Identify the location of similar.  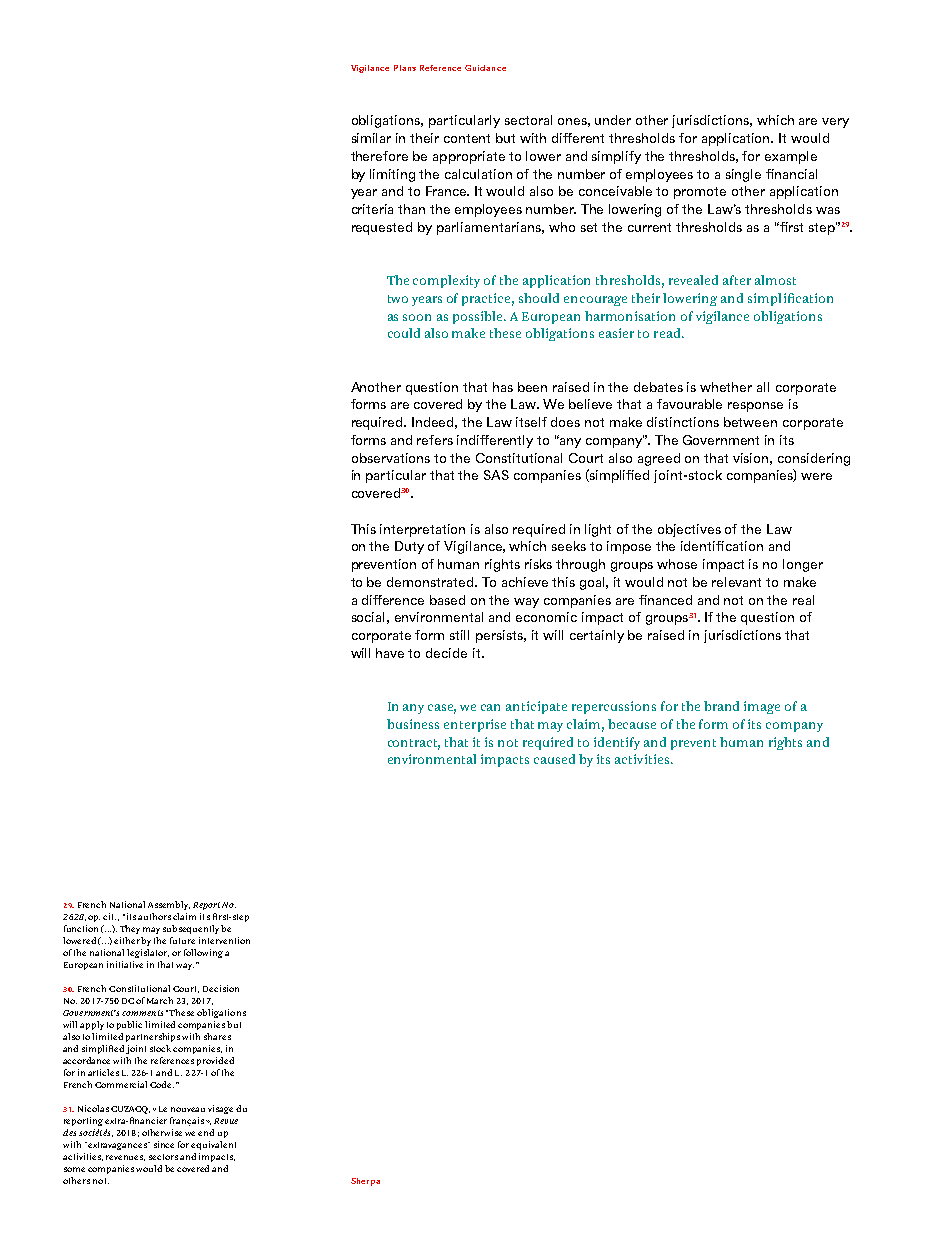
(371, 138).
